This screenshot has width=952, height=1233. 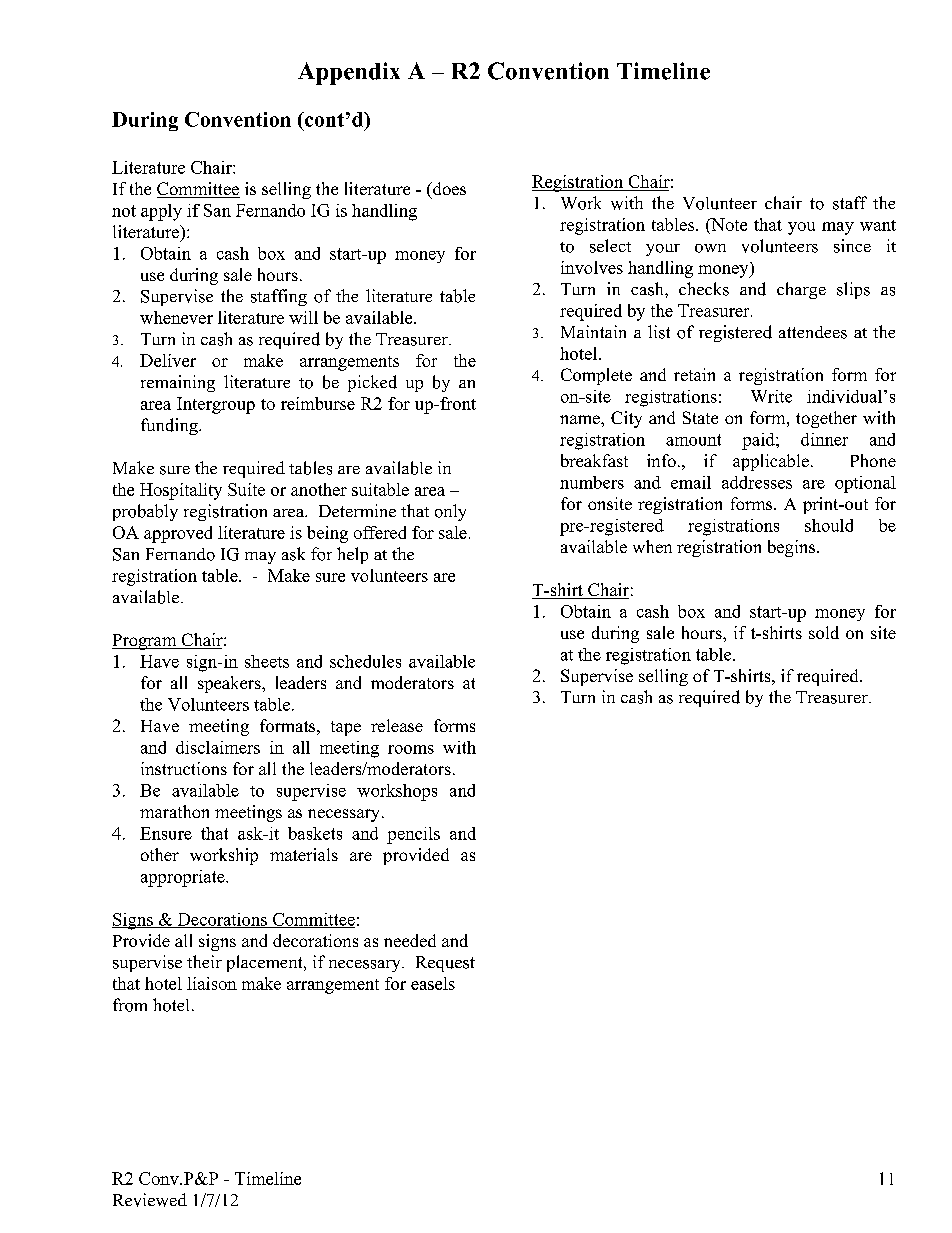 I want to click on sold, so click(x=824, y=632).
